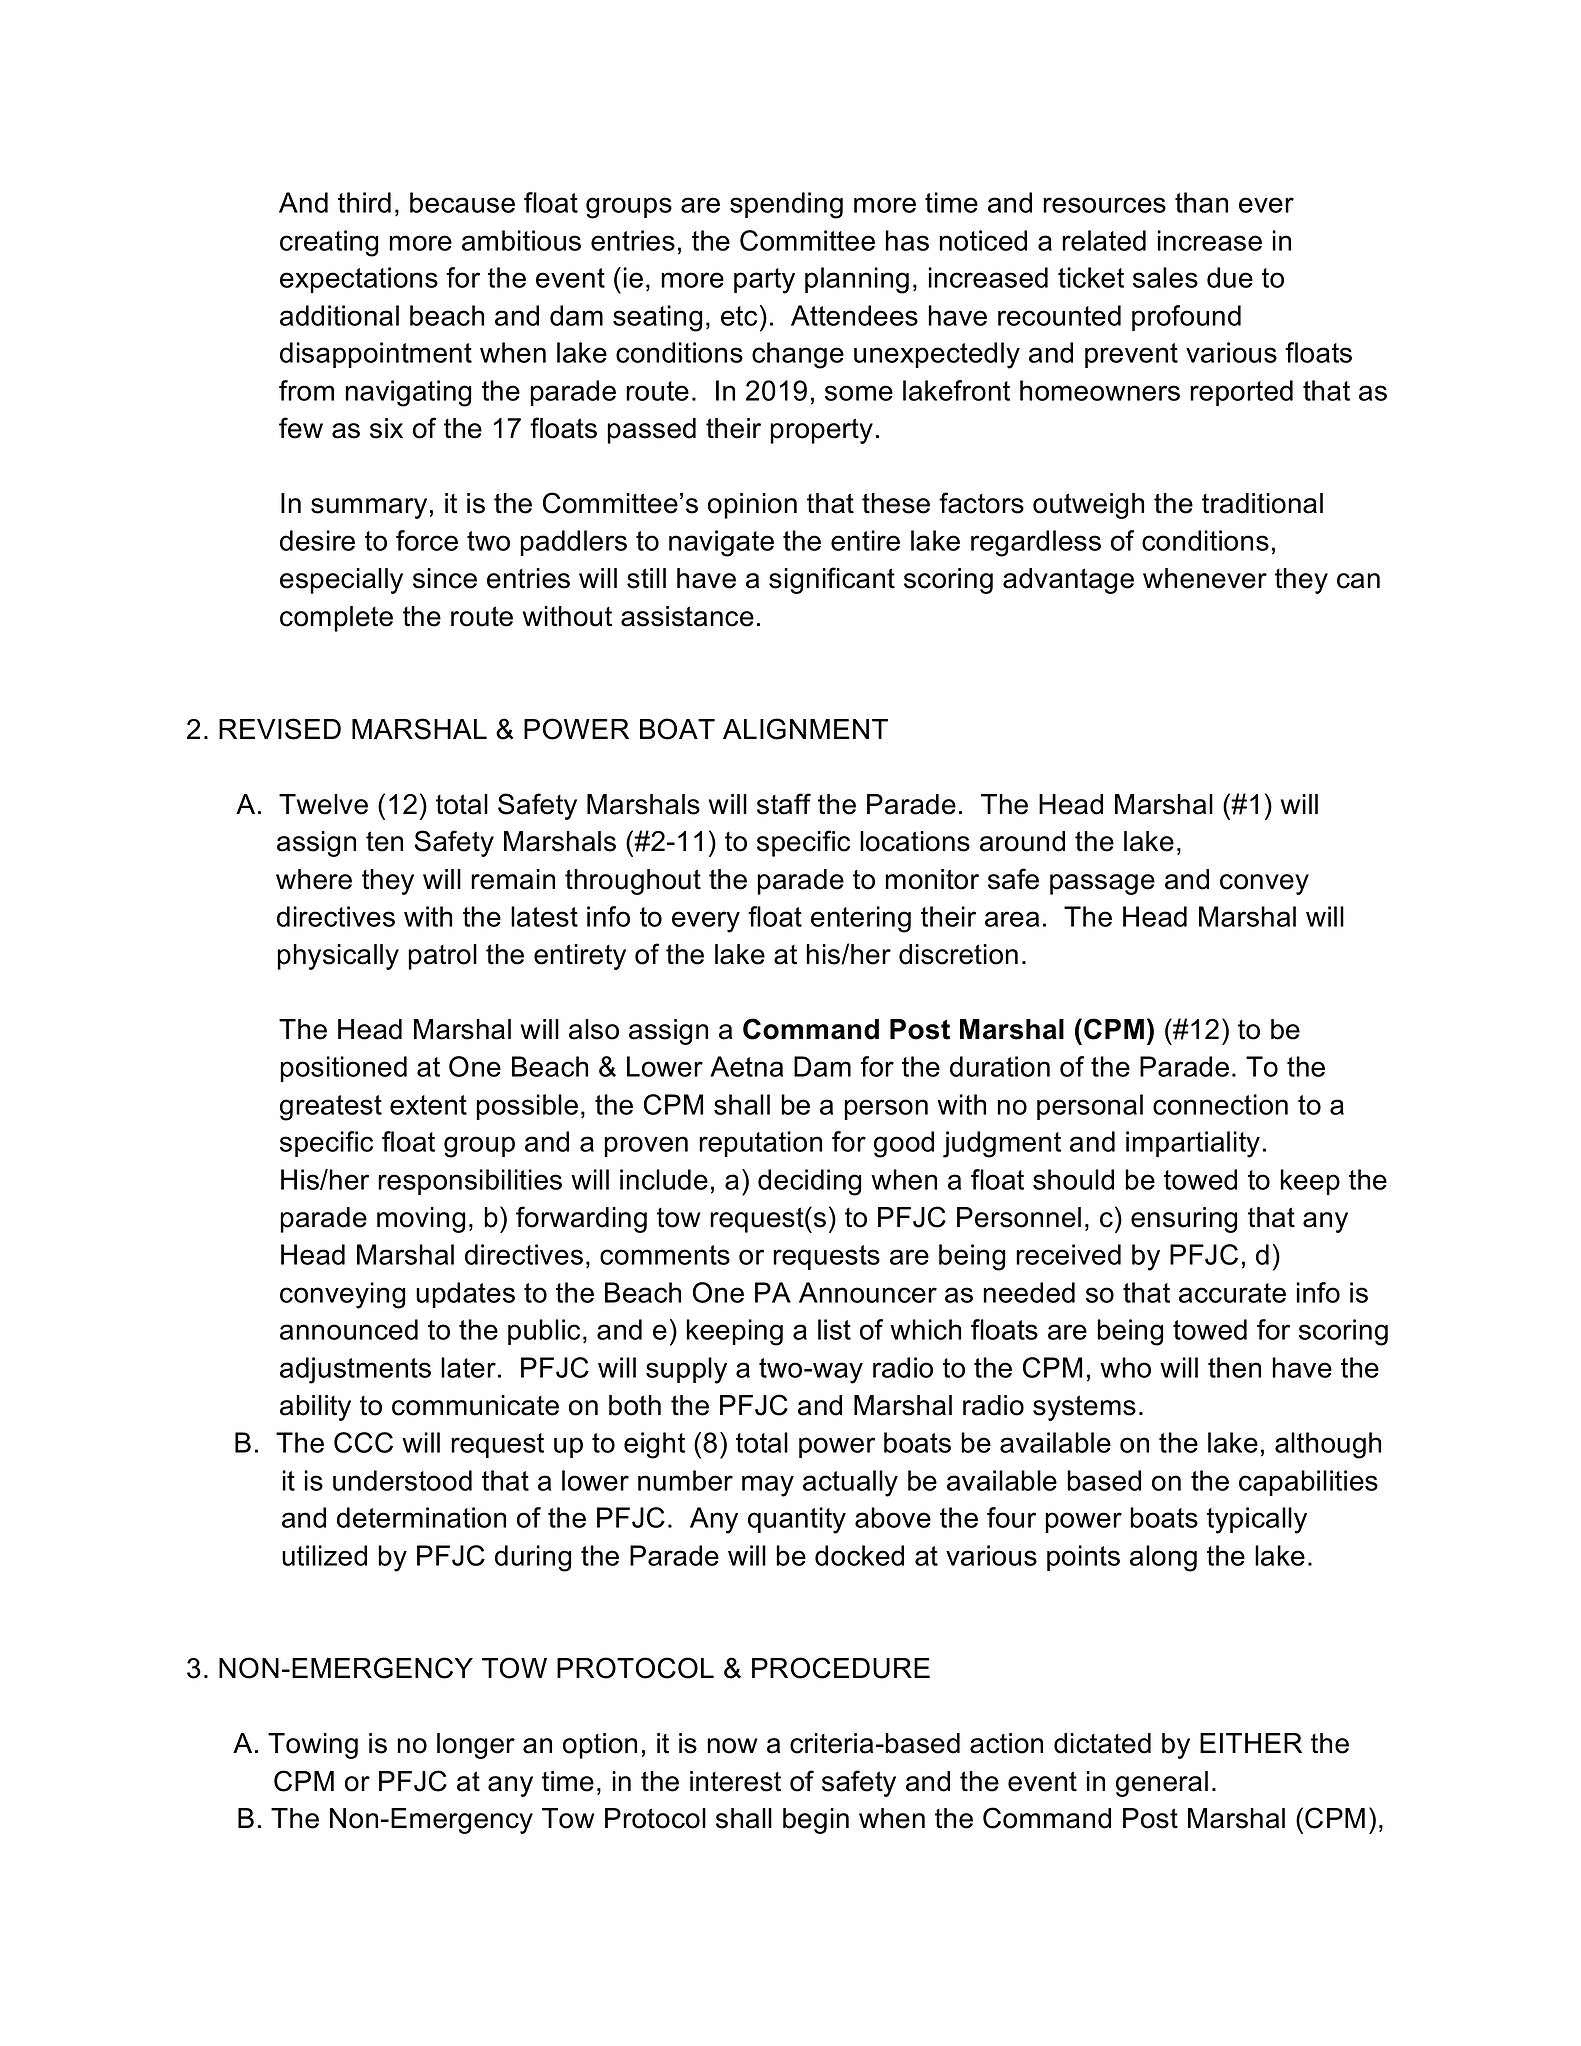  What do you see at coordinates (764, 281) in the image?
I see `party` at bounding box center [764, 281].
